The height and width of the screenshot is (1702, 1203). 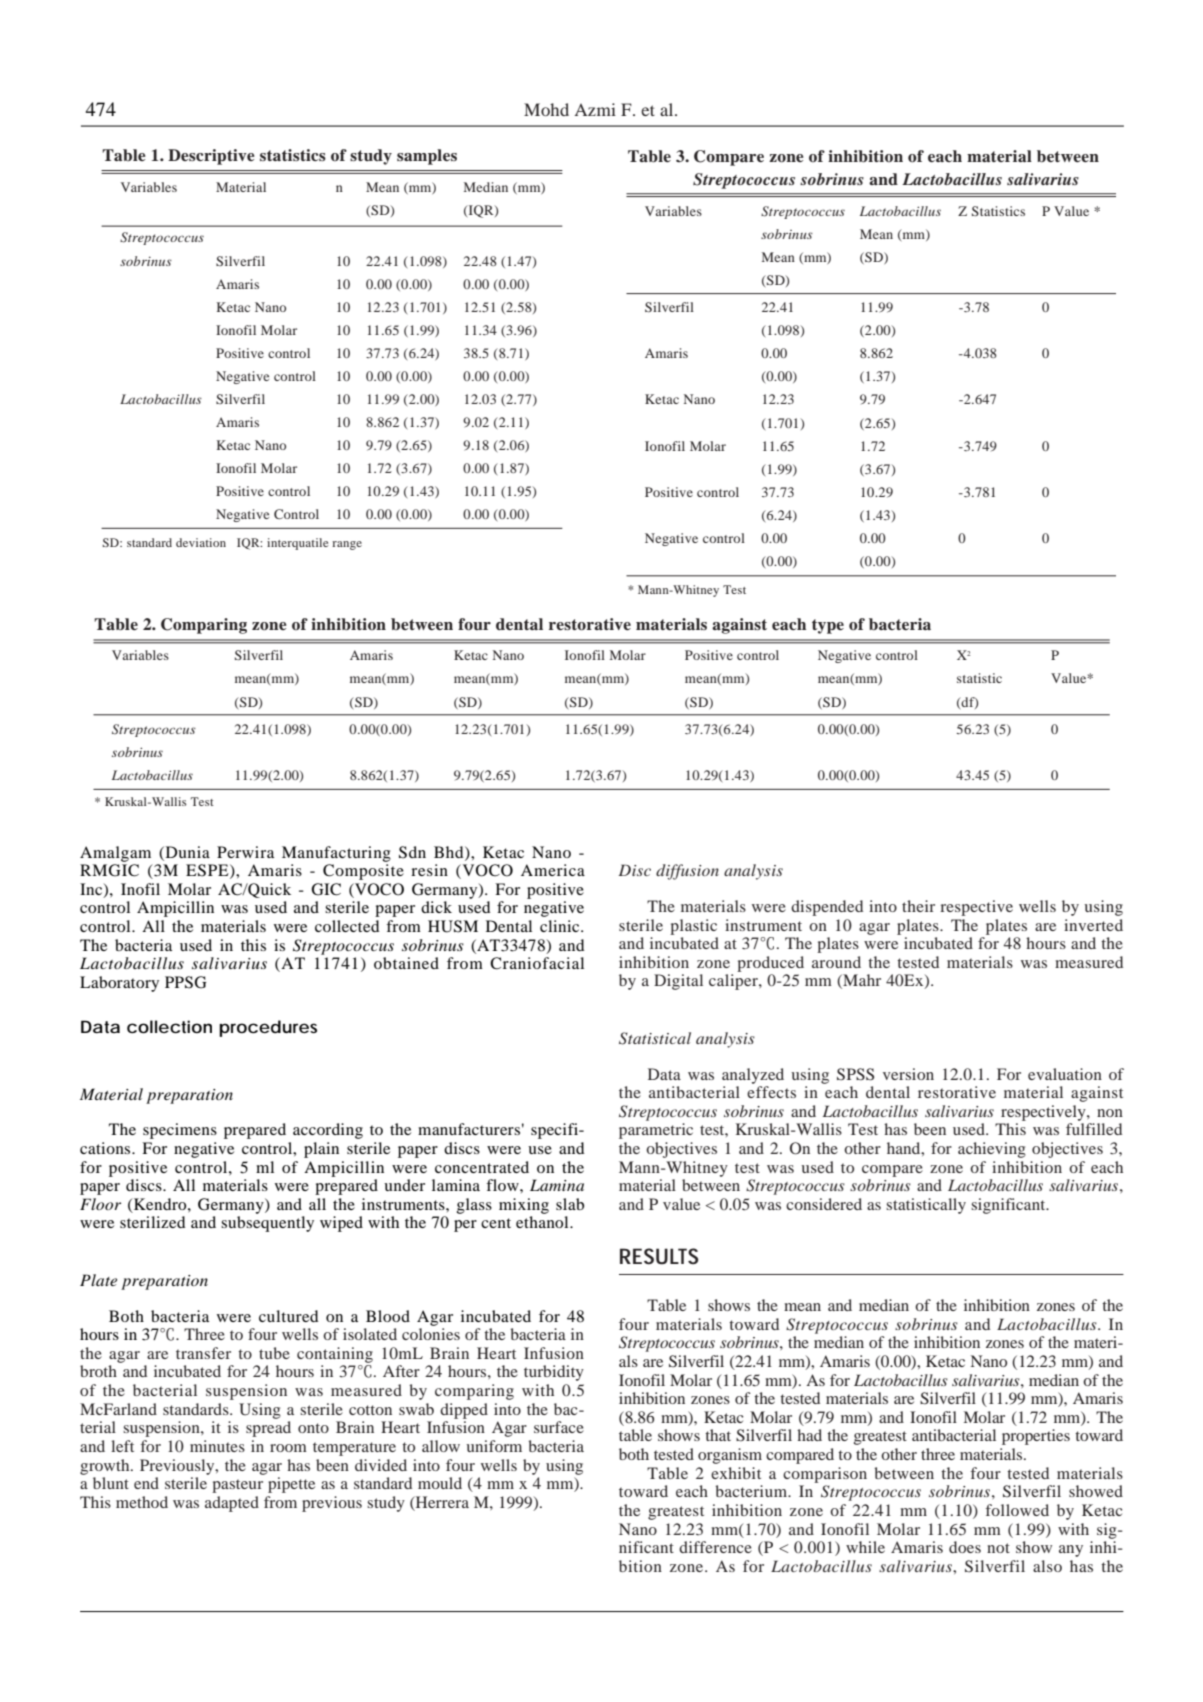 I want to click on type, so click(x=828, y=626).
